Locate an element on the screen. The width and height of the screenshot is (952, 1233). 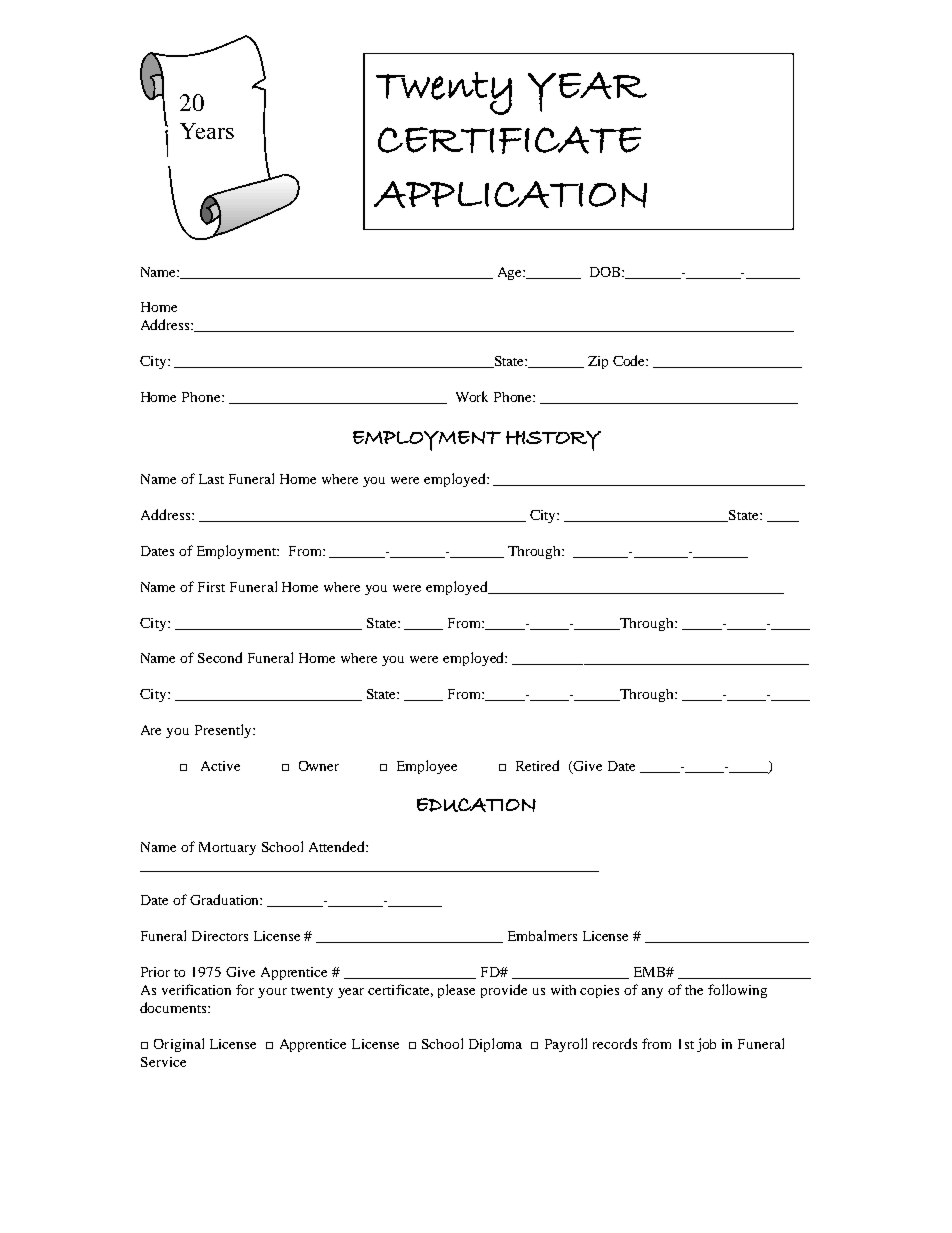
Zip is located at coordinates (598, 362).
